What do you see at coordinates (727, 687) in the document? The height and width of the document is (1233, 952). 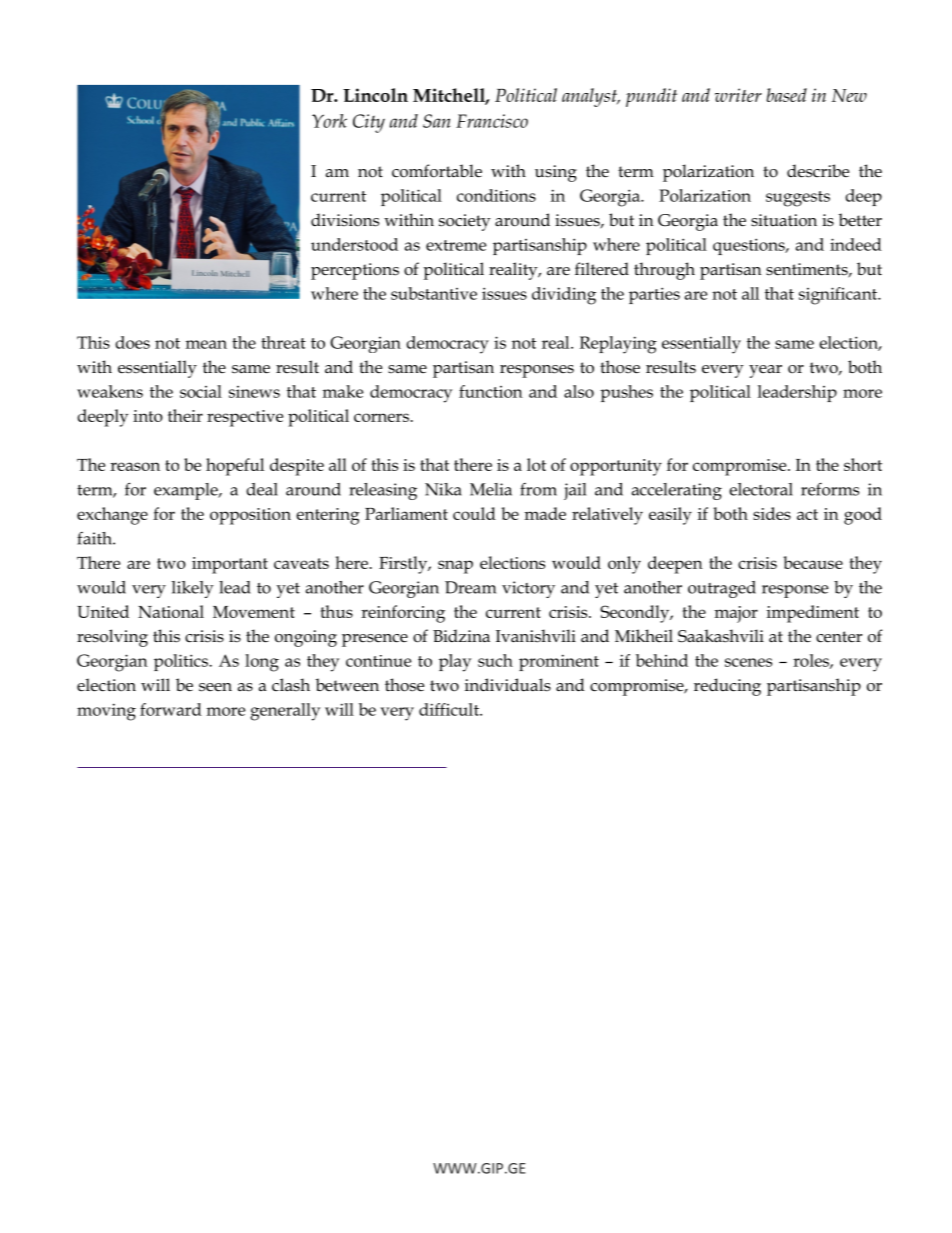 I see `reducing` at bounding box center [727, 687].
